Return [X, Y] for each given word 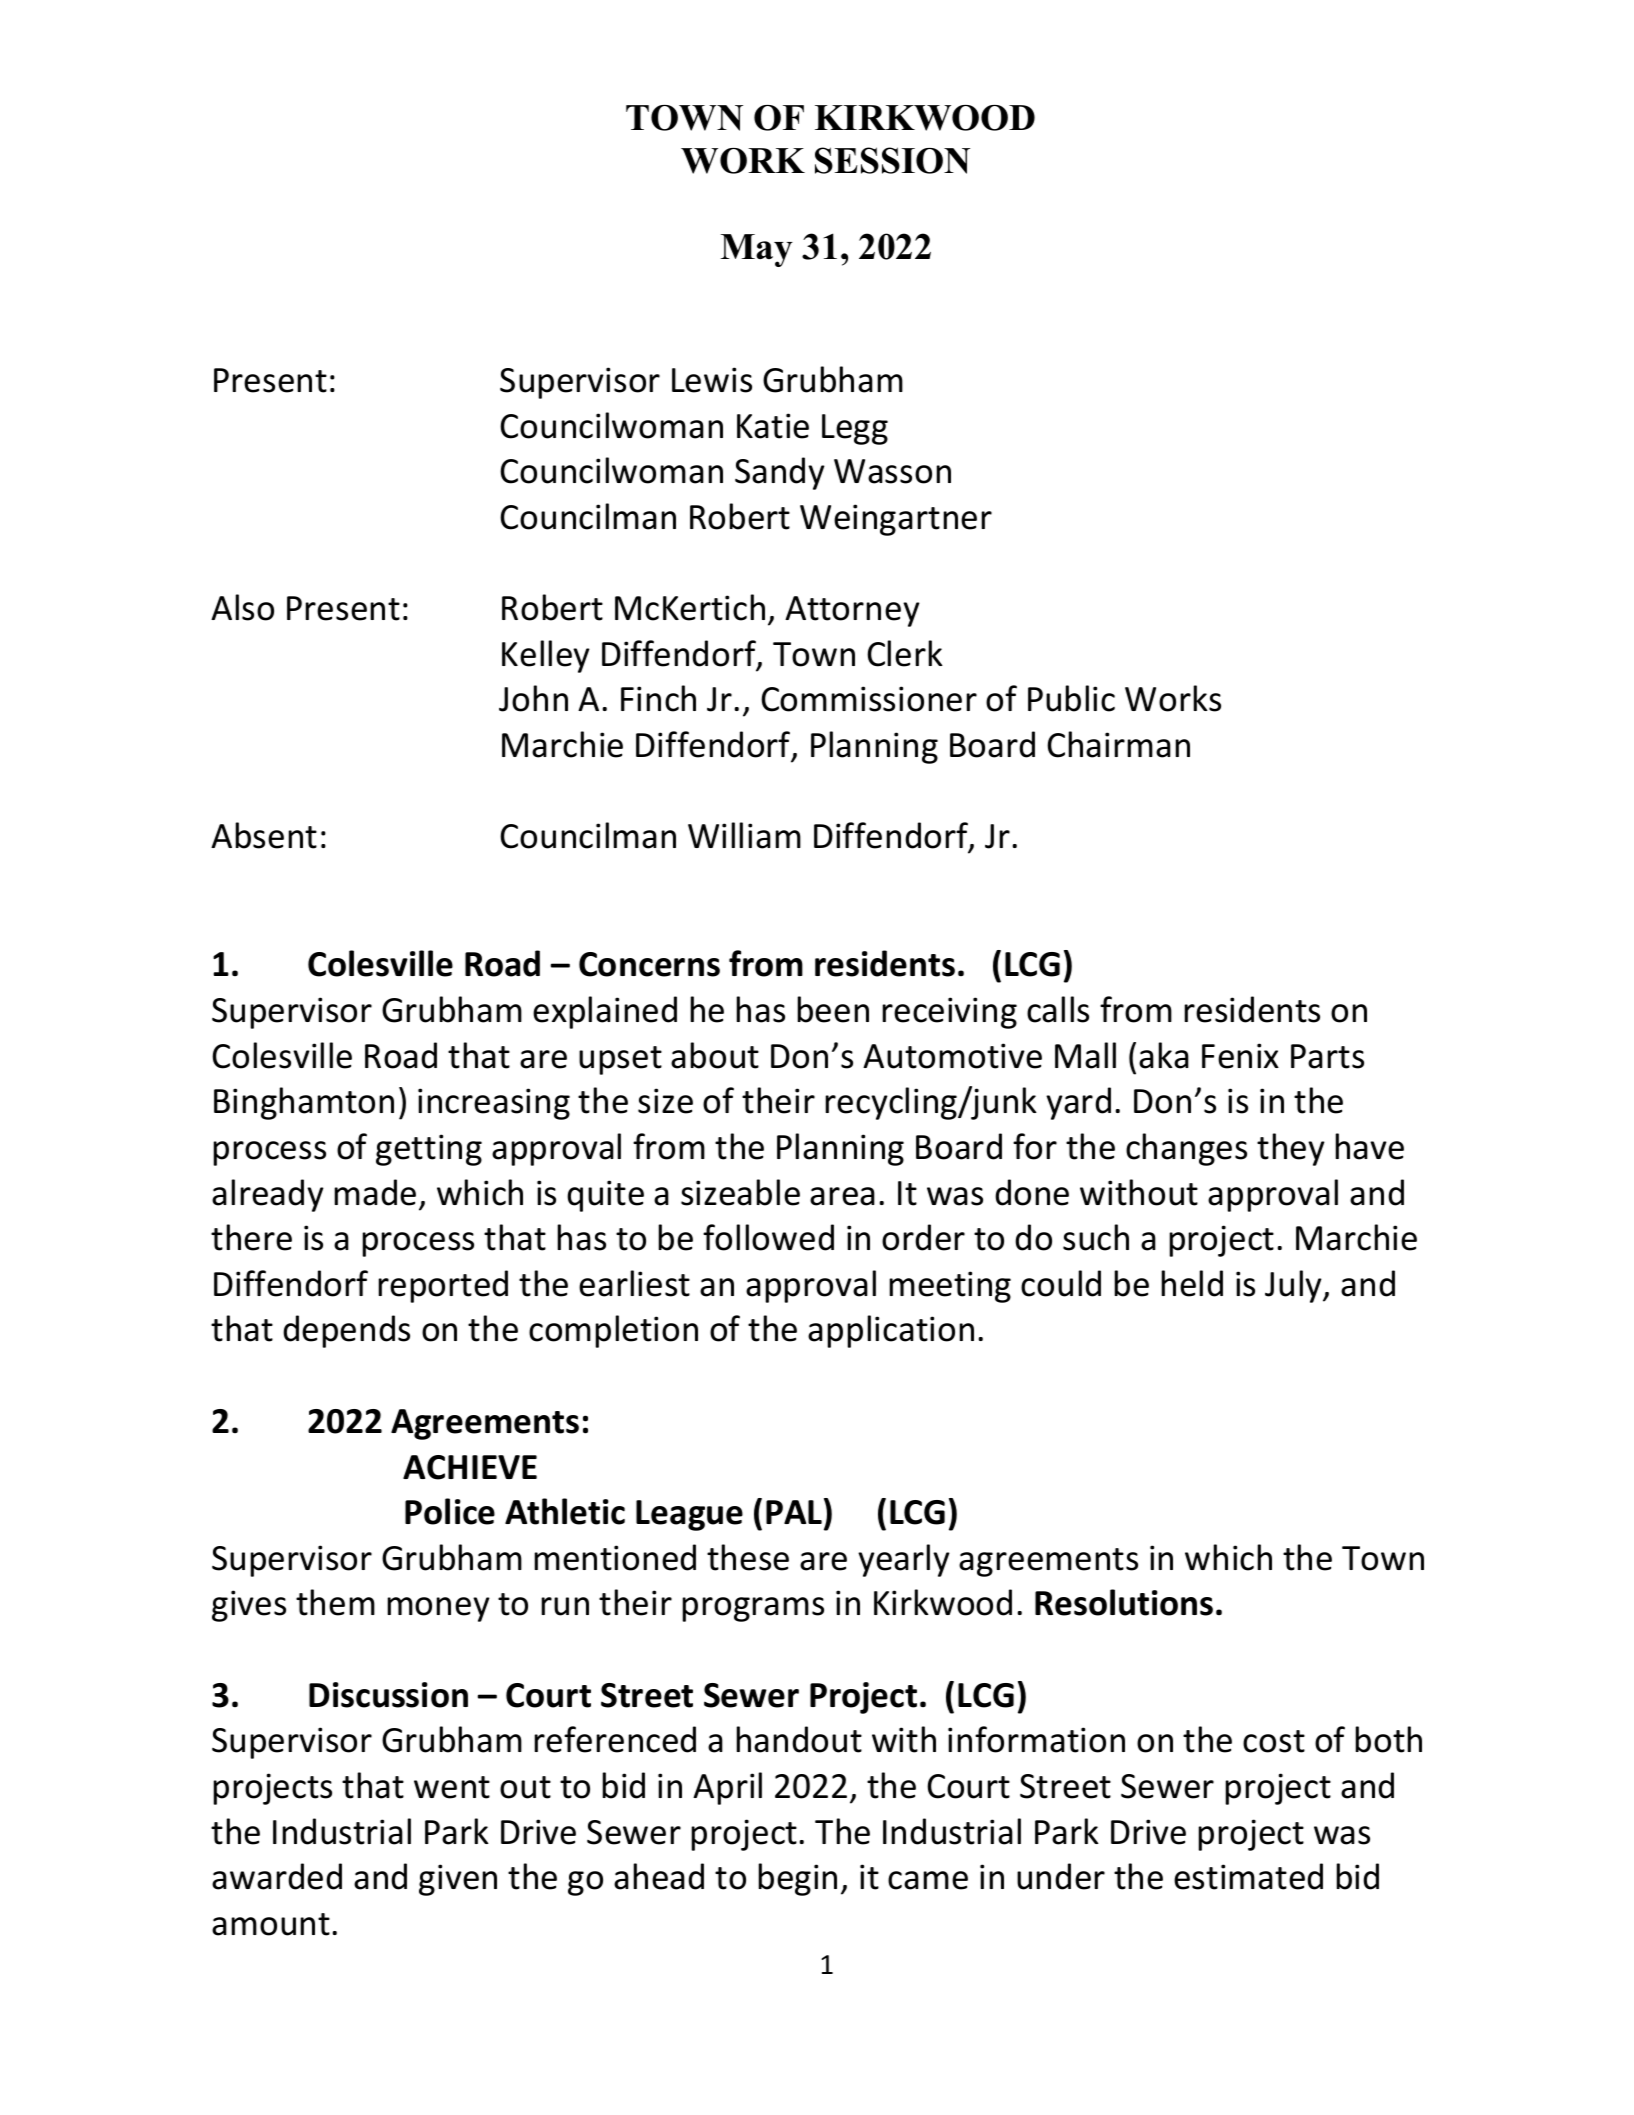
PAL [795, 1511]
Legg [855, 429]
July [1295, 1286]
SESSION [892, 160]
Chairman [1118, 744]
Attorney [852, 611]
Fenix [1240, 1056]
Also [242, 607]
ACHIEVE [470, 1467]
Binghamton [304, 1103]
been [833, 1009]
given [458, 1880]
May [757, 250]
